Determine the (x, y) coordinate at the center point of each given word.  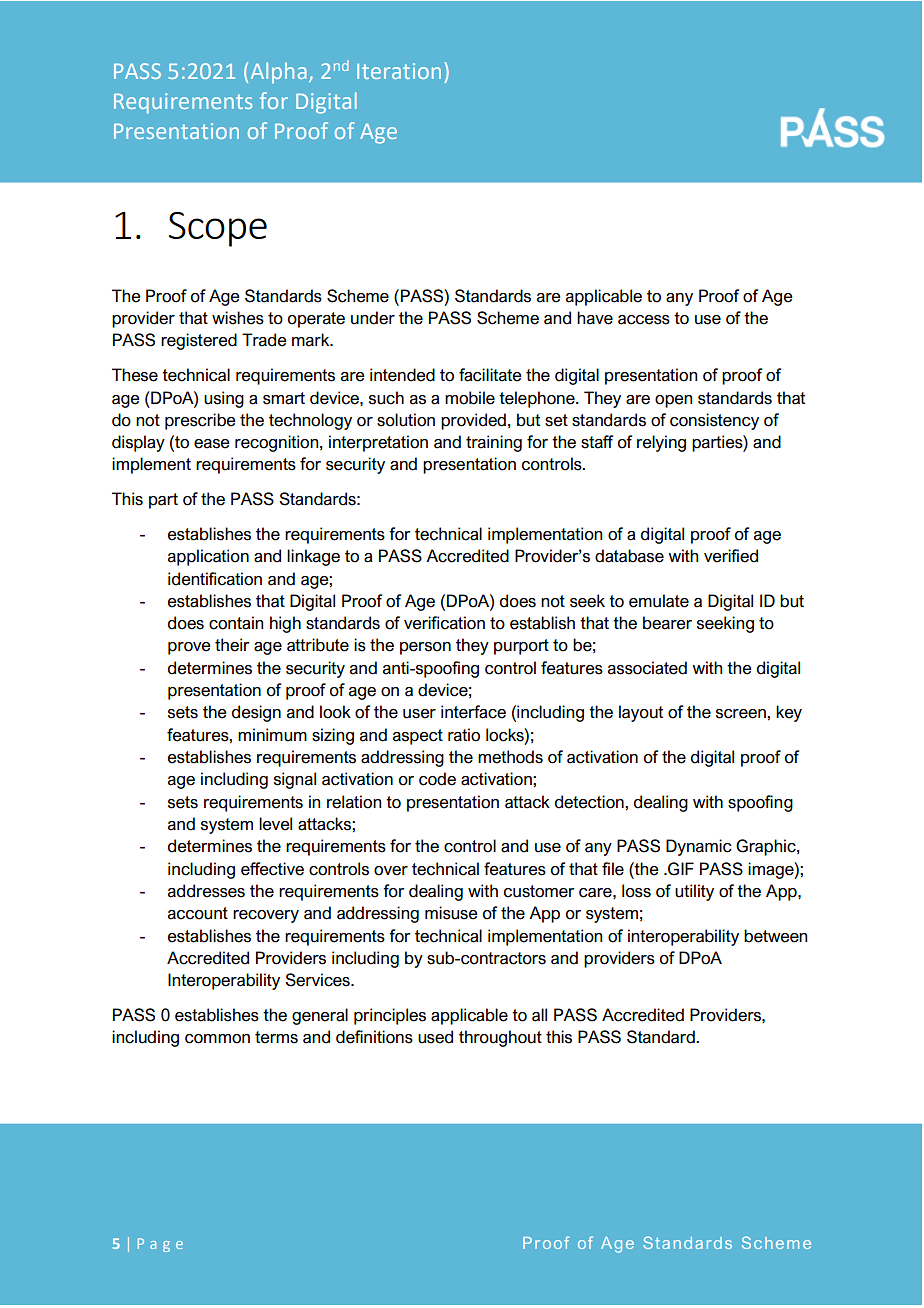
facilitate (490, 375)
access (644, 320)
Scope (218, 229)
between (775, 936)
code (437, 779)
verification (444, 623)
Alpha (279, 73)
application (208, 557)
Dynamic (699, 847)
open (673, 401)
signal (295, 780)
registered (199, 341)
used (435, 1037)
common (217, 1039)
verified (731, 556)
